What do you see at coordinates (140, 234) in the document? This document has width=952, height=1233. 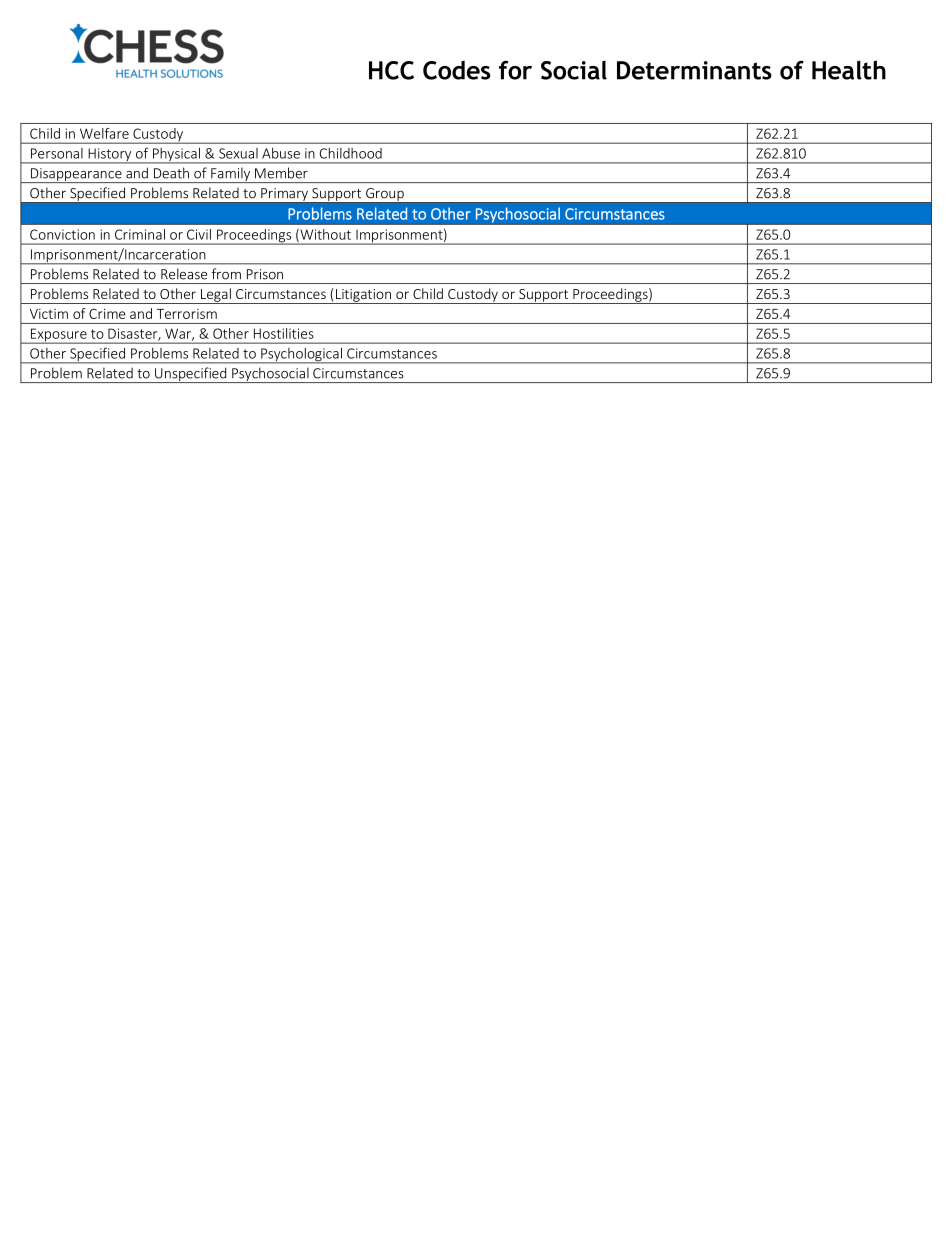 I see `Criminal` at bounding box center [140, 234].
